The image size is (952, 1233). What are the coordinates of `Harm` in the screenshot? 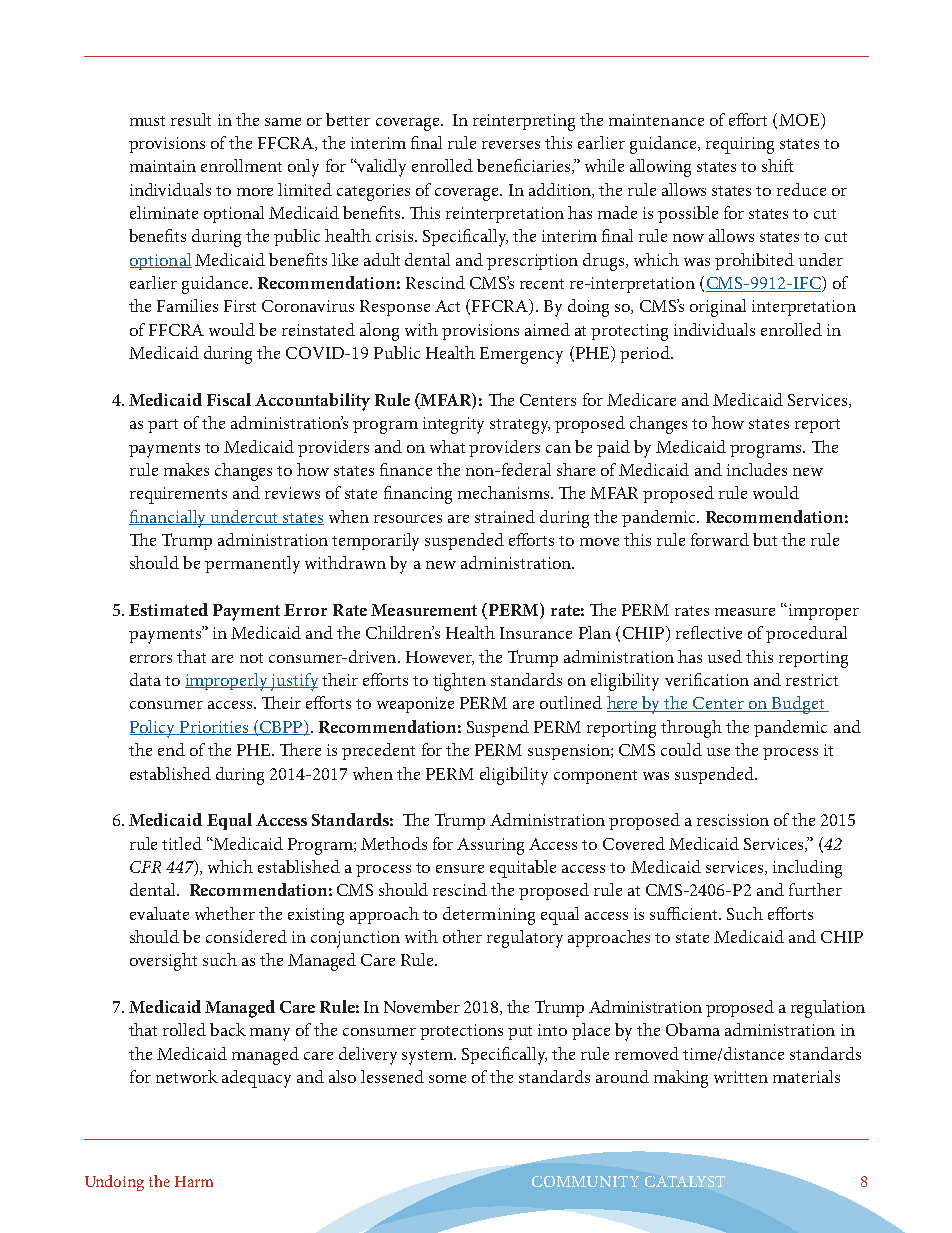 It's located at (194, 1181).
